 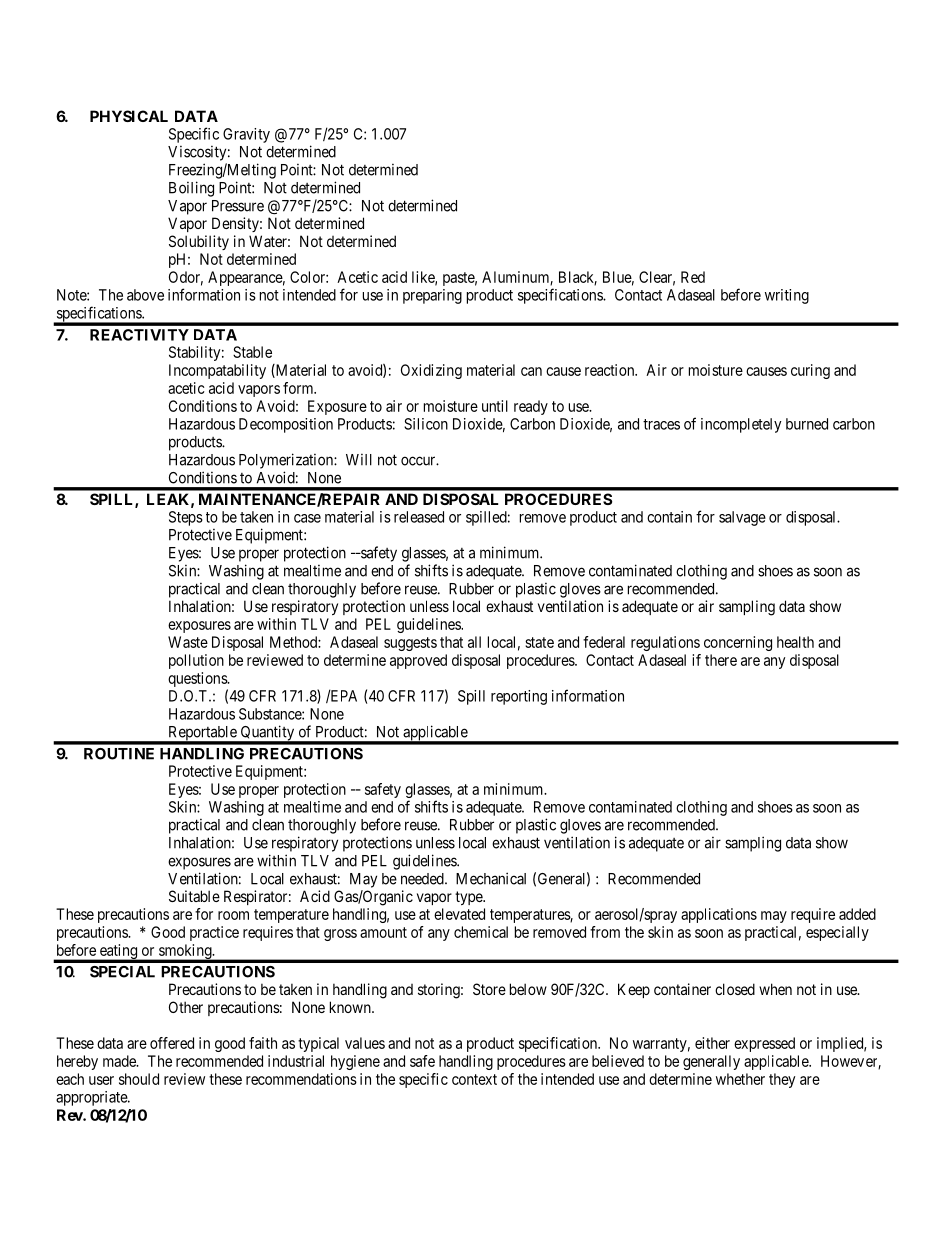 I want to click on writing, so click(x=787, y=296).
